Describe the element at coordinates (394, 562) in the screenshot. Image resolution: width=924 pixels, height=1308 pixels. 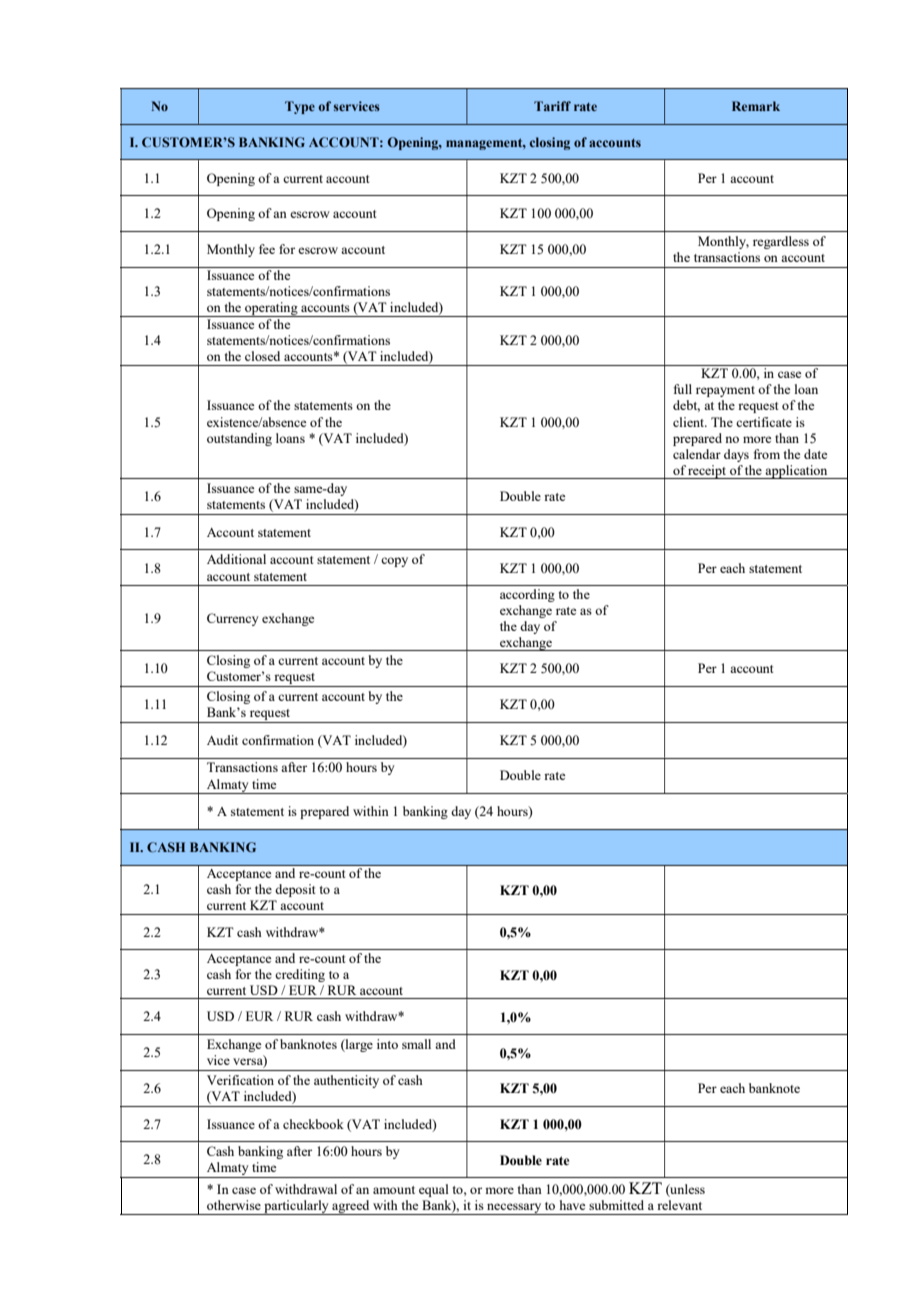
I see `copy` at that location.
